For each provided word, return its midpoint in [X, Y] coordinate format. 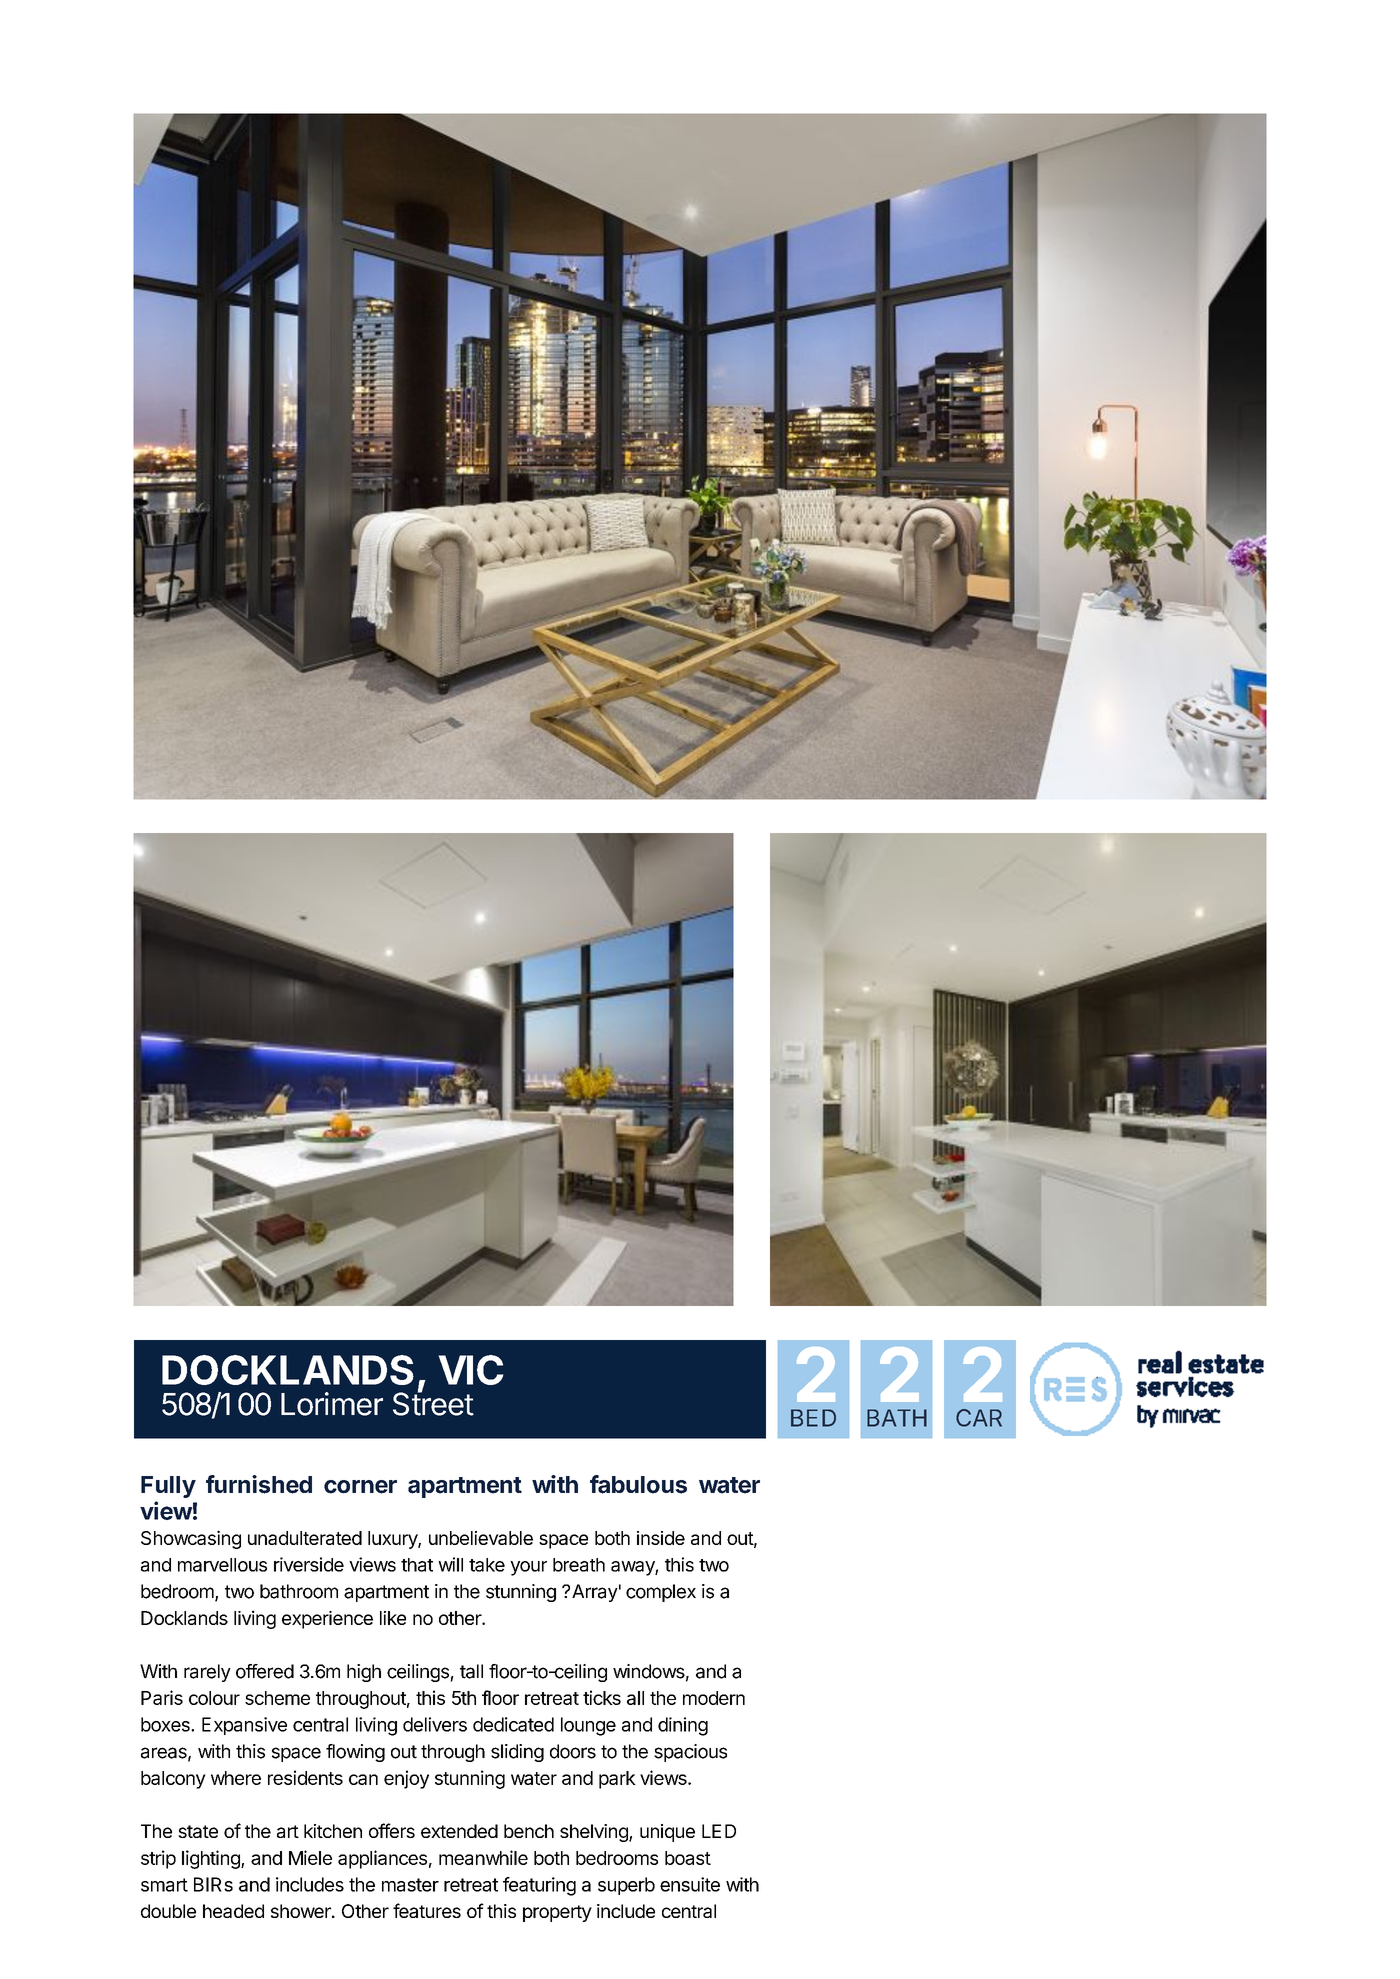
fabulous [638, 1484]
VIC [471, 1370]
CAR [979, 1418]
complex [661, 1593]
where [236, 1778]
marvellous [222, 1565]
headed [233, 1911]
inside [661, 1538]
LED [719, 1831]
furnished [259, 1484]
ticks [602, 1697]
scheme [277, 1698]
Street [433, 1403]
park [617, 1780]
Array [595, 1593]
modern [714, 1698]
